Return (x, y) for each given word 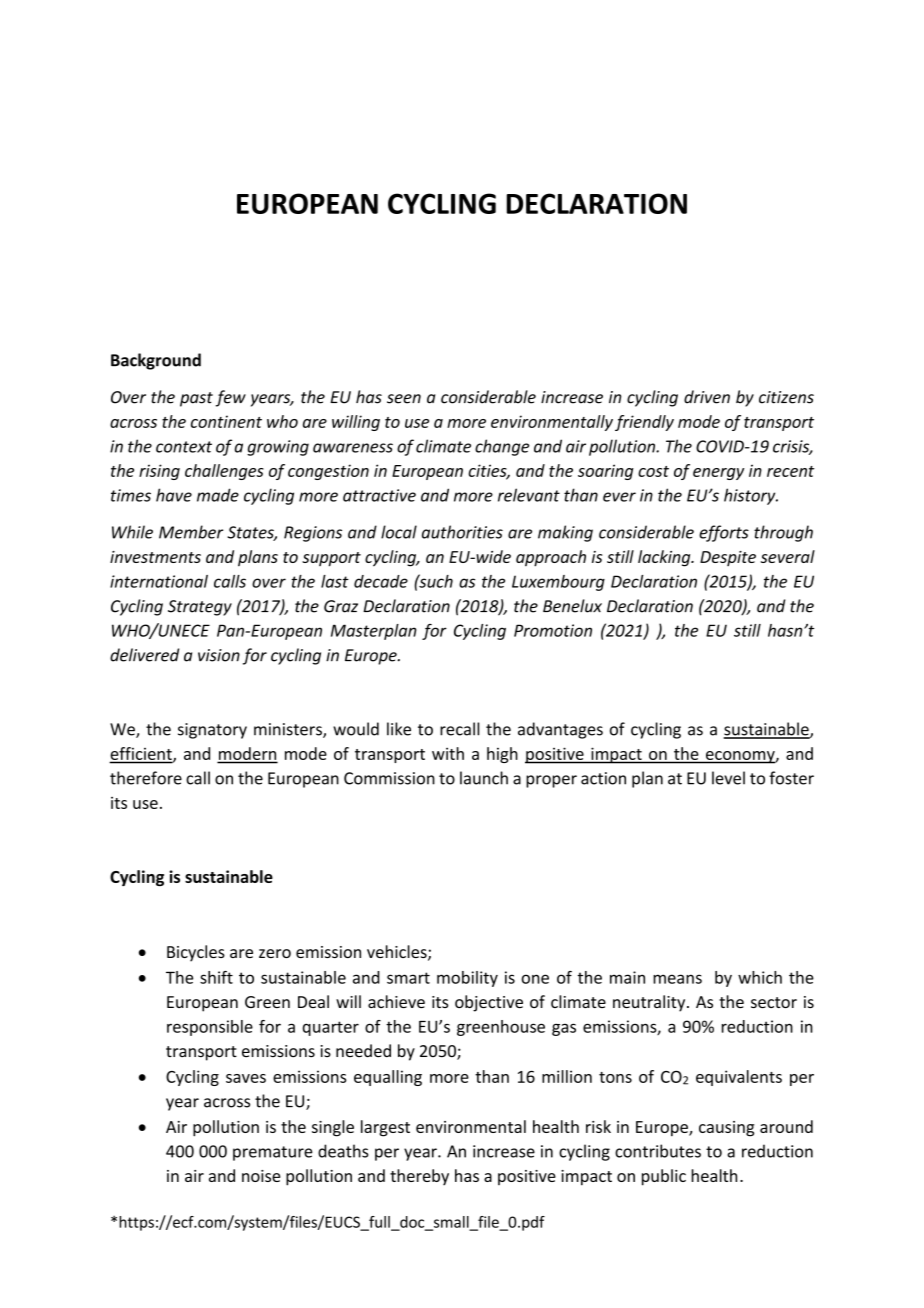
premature (273, 1153)
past (196, 399)
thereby (419, 1177)
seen (404, 399)
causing (726, 1129)
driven (707, 397)
